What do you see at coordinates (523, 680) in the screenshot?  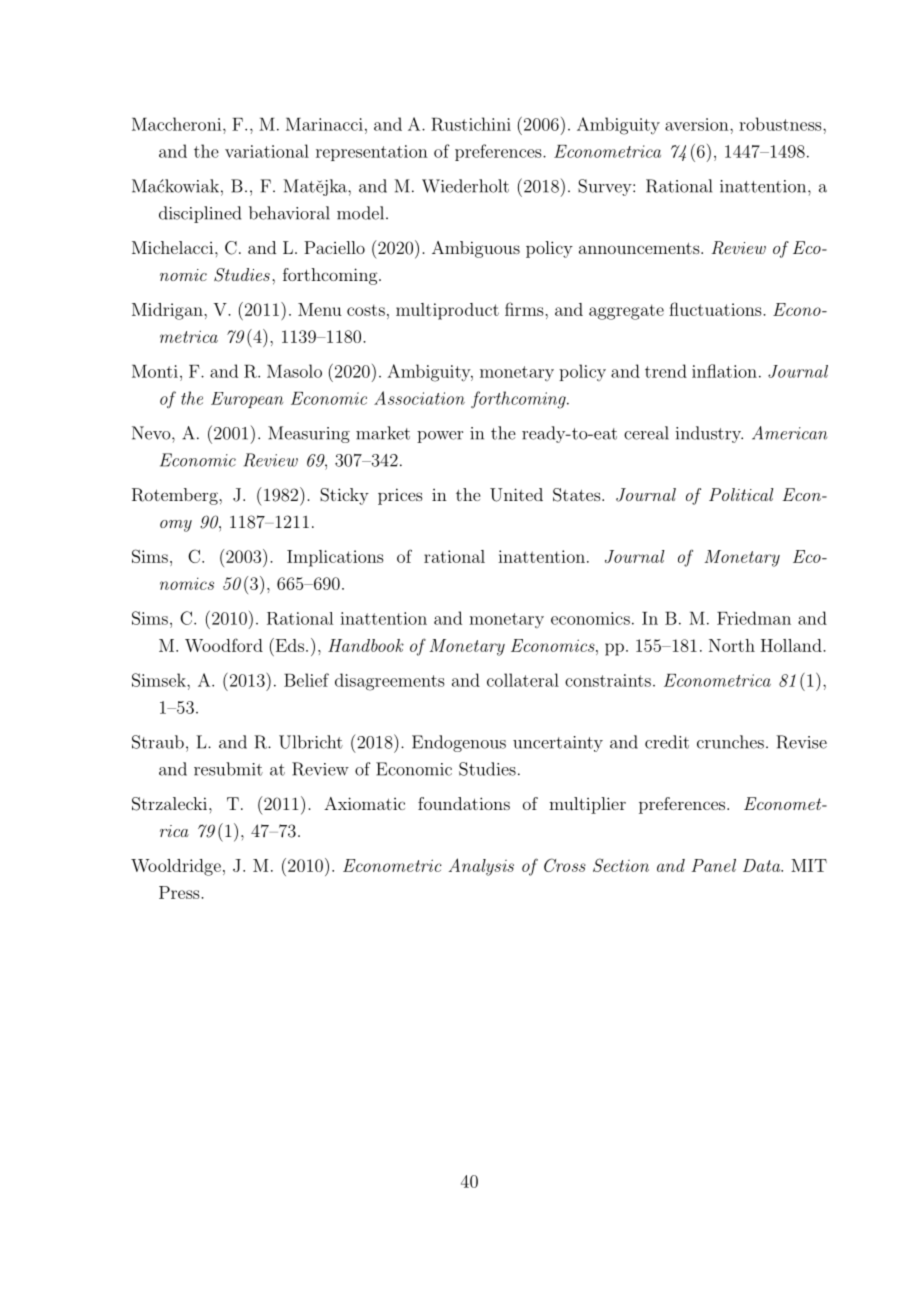 I see `collateral` at bounding box center [523, 680].
